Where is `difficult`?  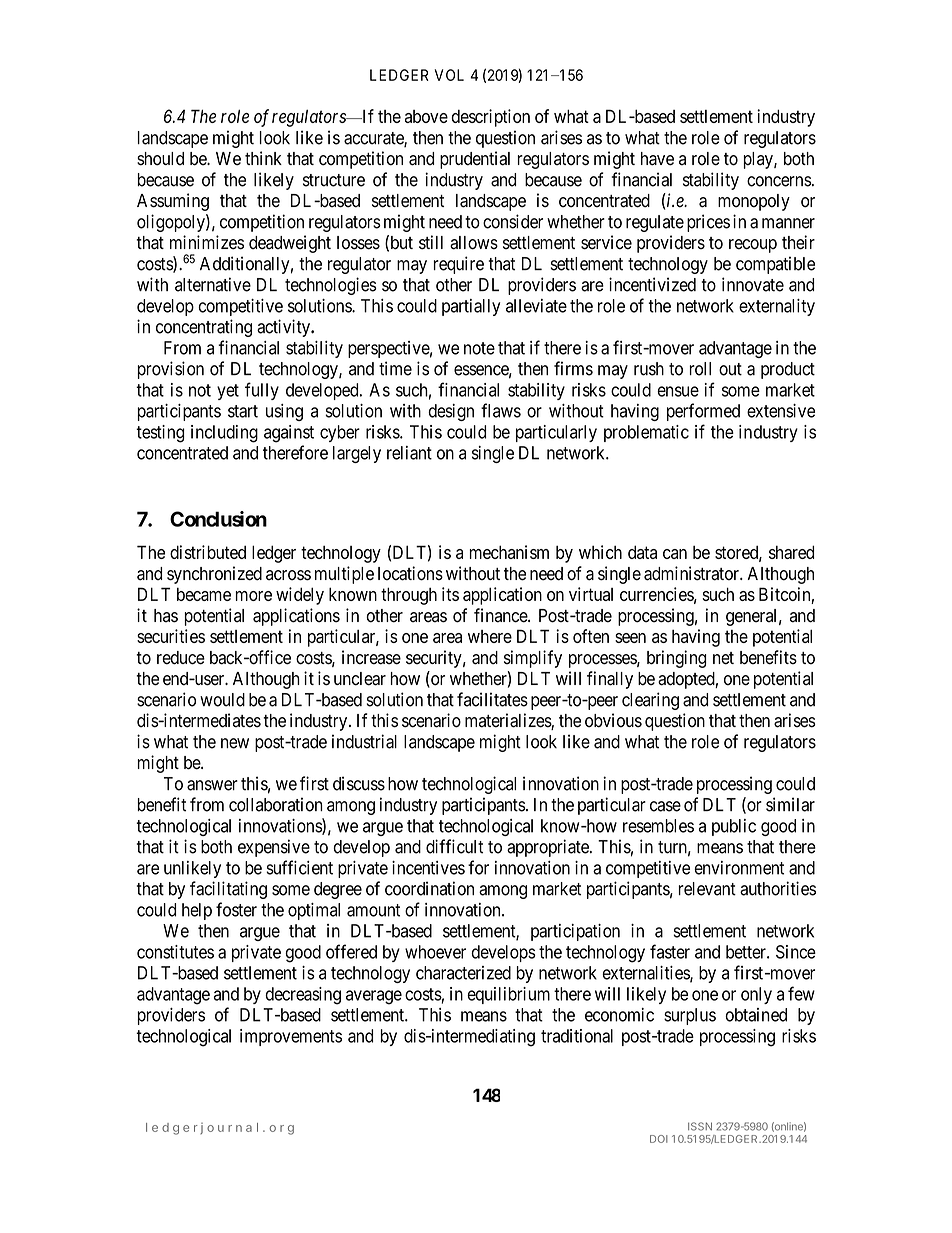 difficult is located at coordinates (454, 846).
